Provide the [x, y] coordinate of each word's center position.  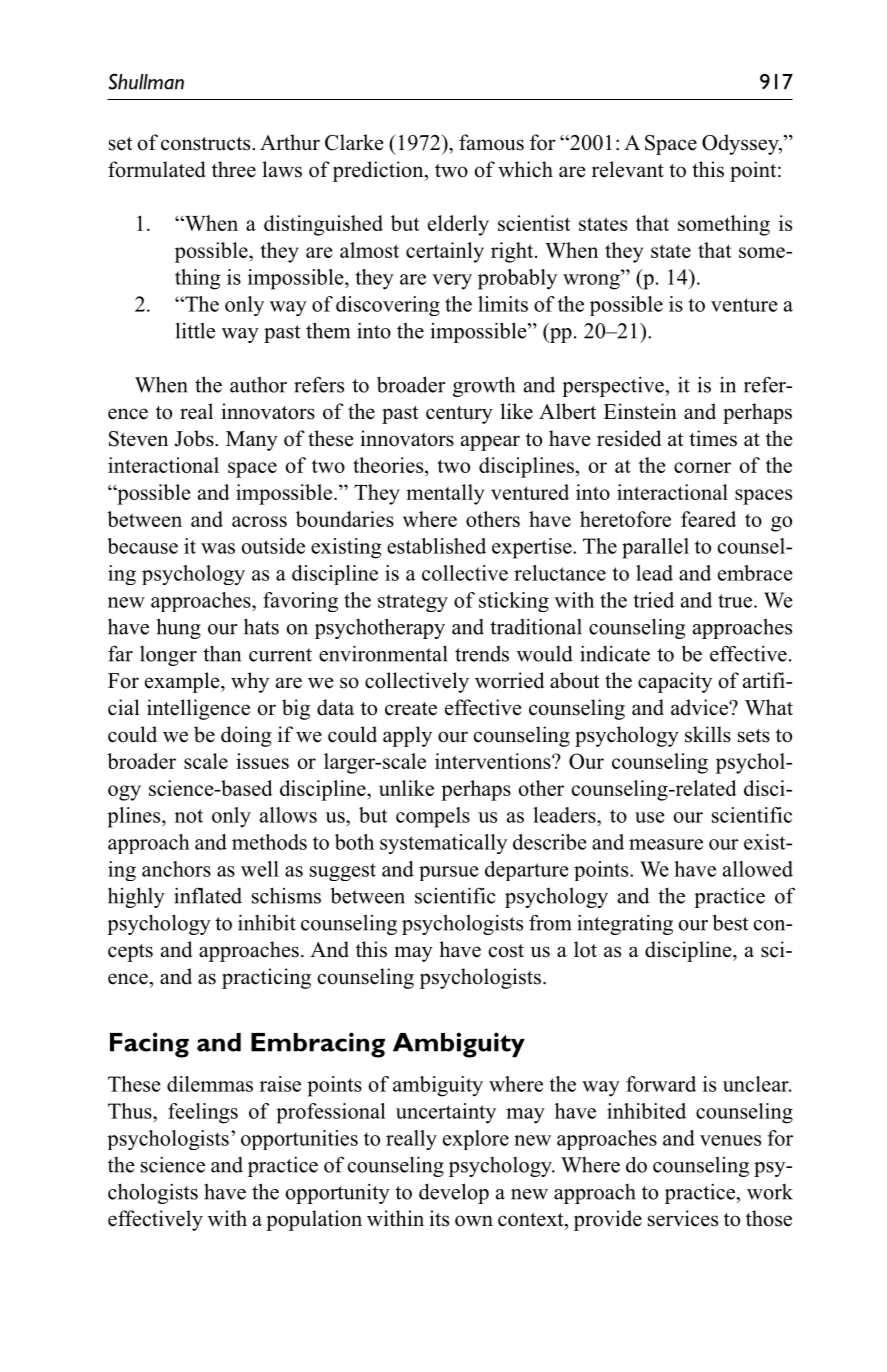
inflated [208, 895]
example [183, 682]
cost [506, 951]
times [713, 438]
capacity [675, 682]
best [731, 922]
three [234, 169]
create [411, 709]
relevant [628, 169]
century [459, 415]
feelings [203, 1113]
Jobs [195, 438]
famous [491, 142]
